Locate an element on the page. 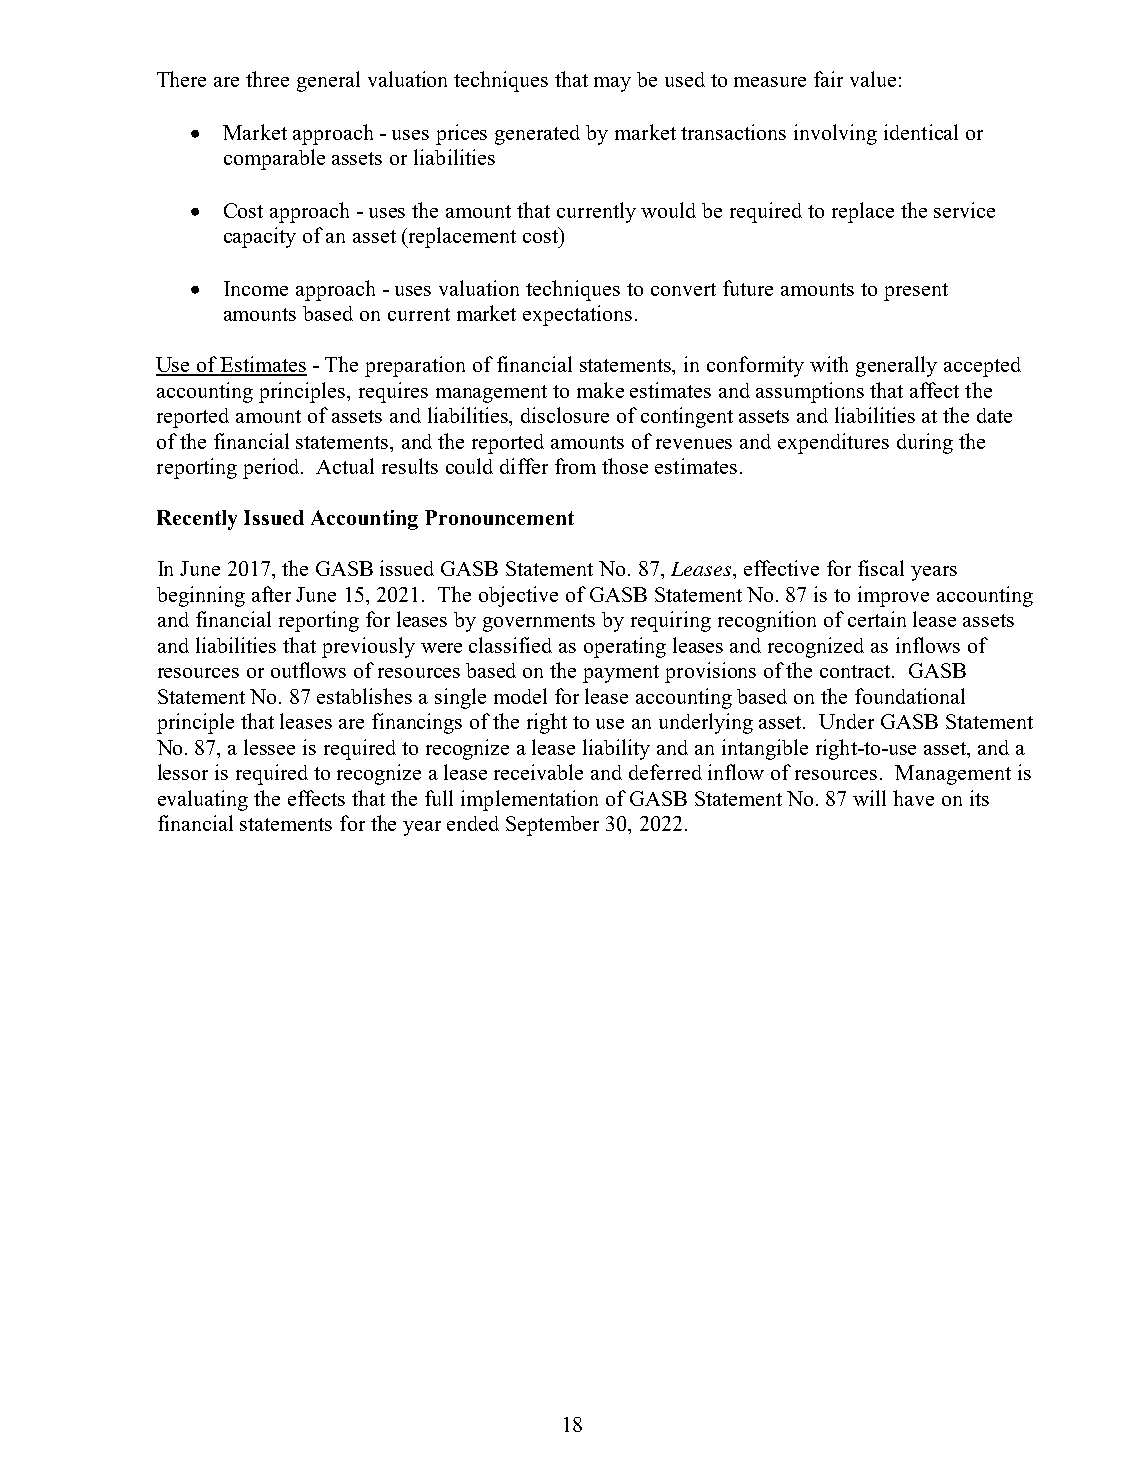 This image has height=1463, width=1131. affect is located at coordinates (934, 390).
